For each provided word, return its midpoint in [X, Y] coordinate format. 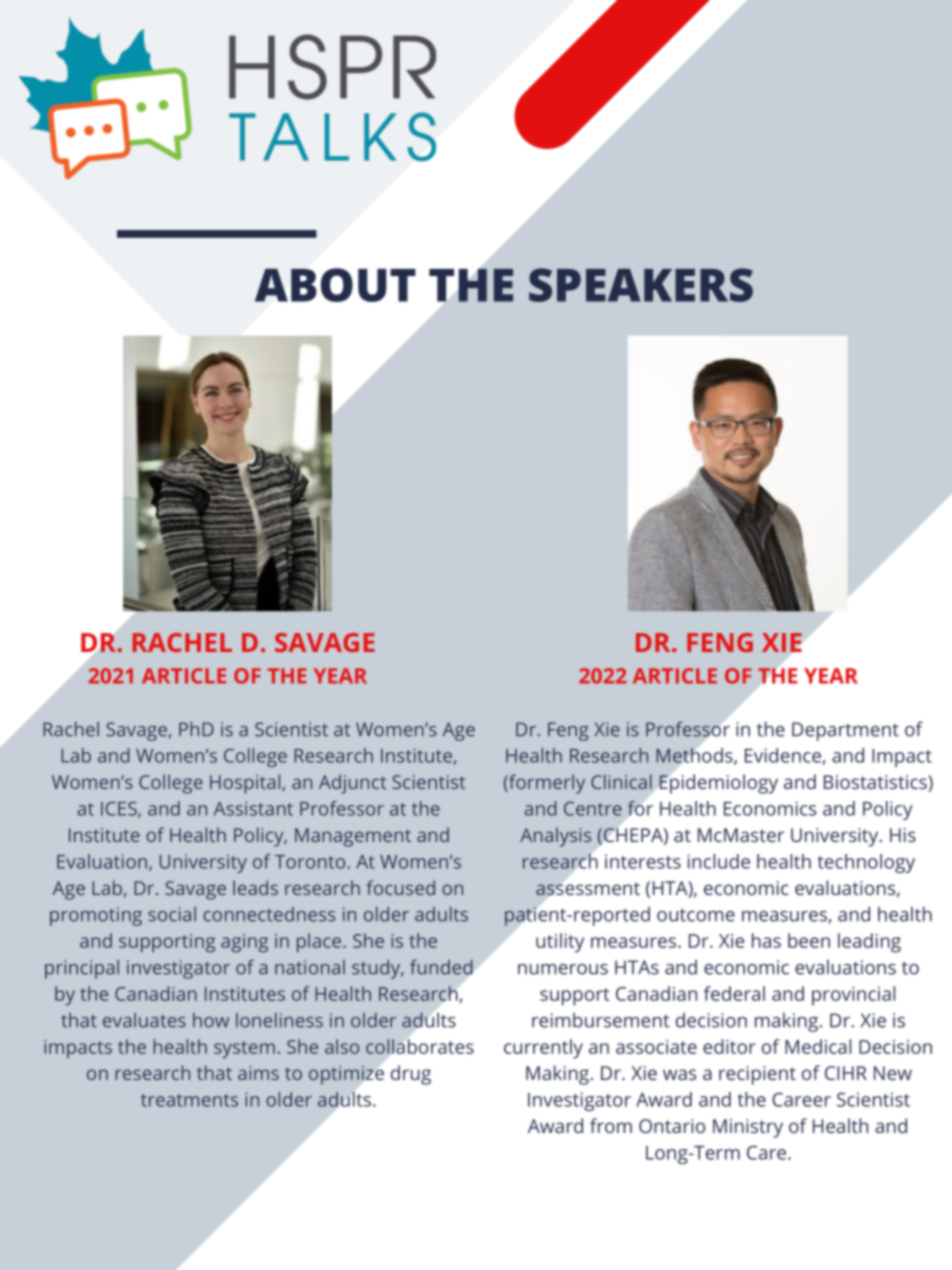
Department [845, 731]
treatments [189, 1100]
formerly [546, 784]
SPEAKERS [641, 285]
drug [411, 1075]
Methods [695, 756]
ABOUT [335, 285]
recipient [757, 1075]
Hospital [246, 784]
